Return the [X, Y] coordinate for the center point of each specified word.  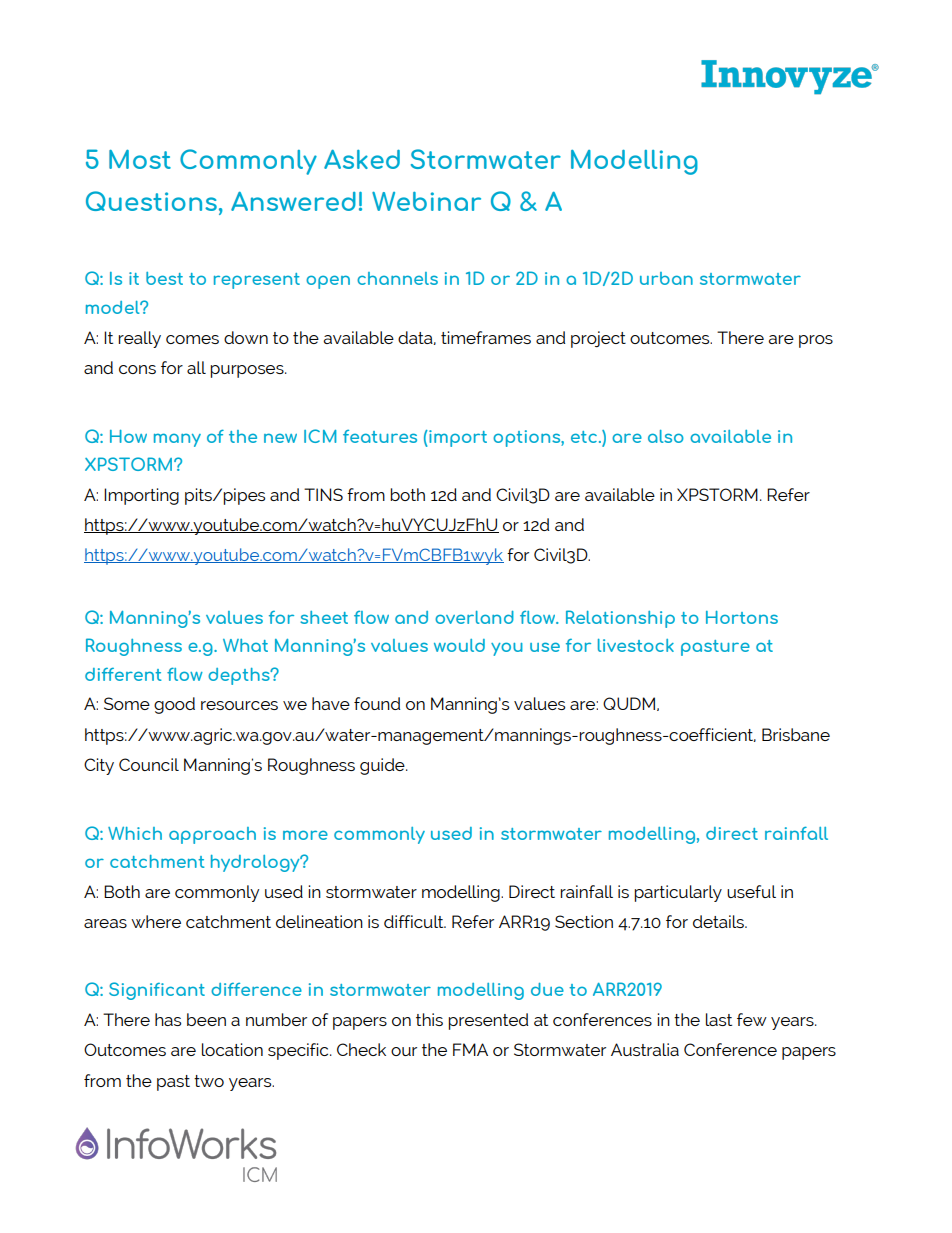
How [128, 436]
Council [149, 764]
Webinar [426, 201]
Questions [151, 201]
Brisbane [796, 734]
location [232, 1049]
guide [383, 766]
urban [666, 278]
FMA [470, 1049]
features [380, 436]
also [666, 436]
